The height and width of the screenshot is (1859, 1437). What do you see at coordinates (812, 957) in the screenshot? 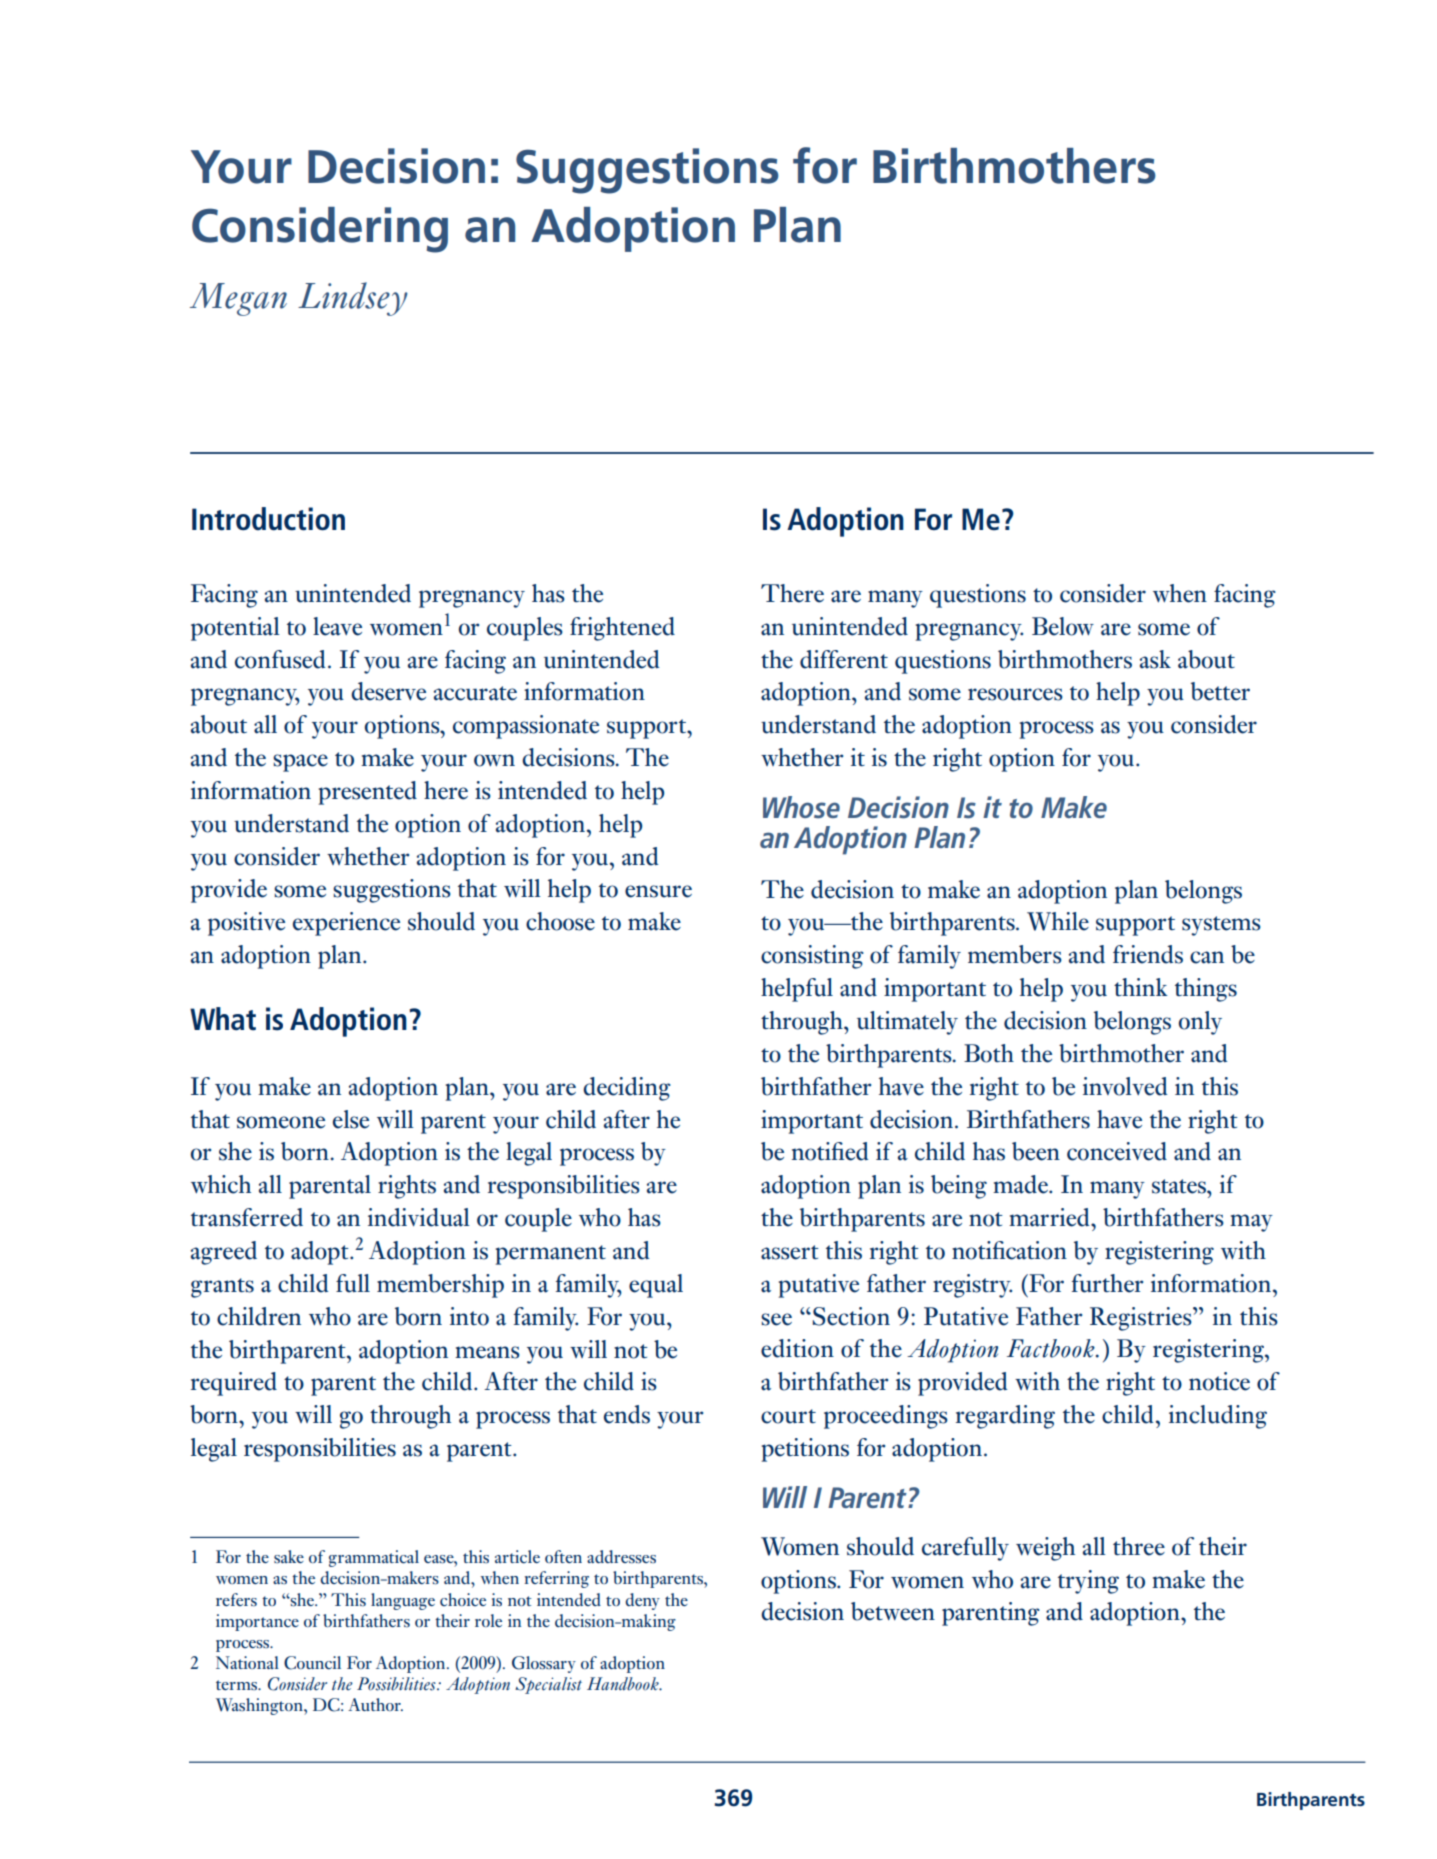
I see `consisting` at bounding box center [812, 957].
